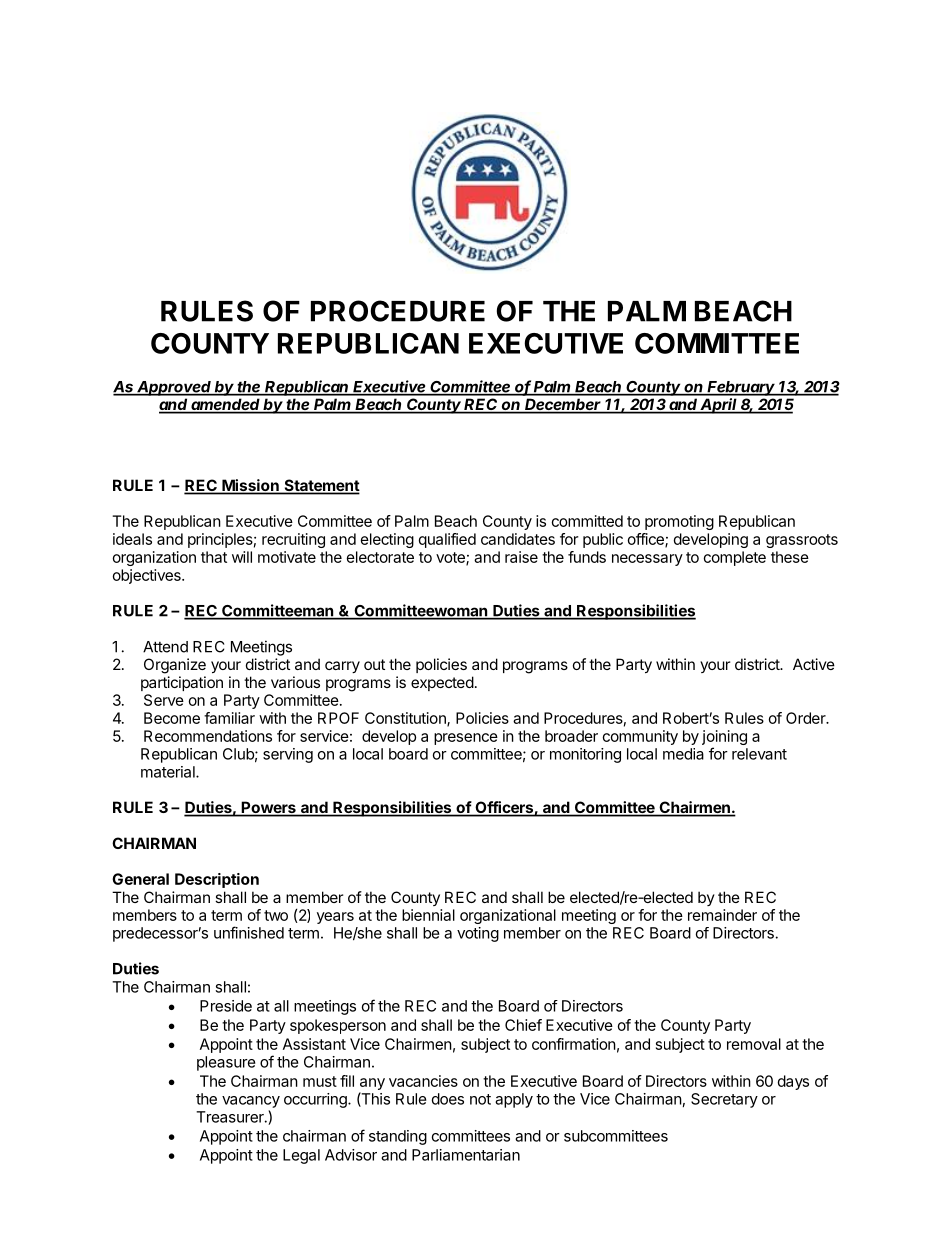 This page has height=1233, width=952. What do you see at coordinates (249, 932) in the page?
I see `unfinished` at bounding box center [249, 932].
